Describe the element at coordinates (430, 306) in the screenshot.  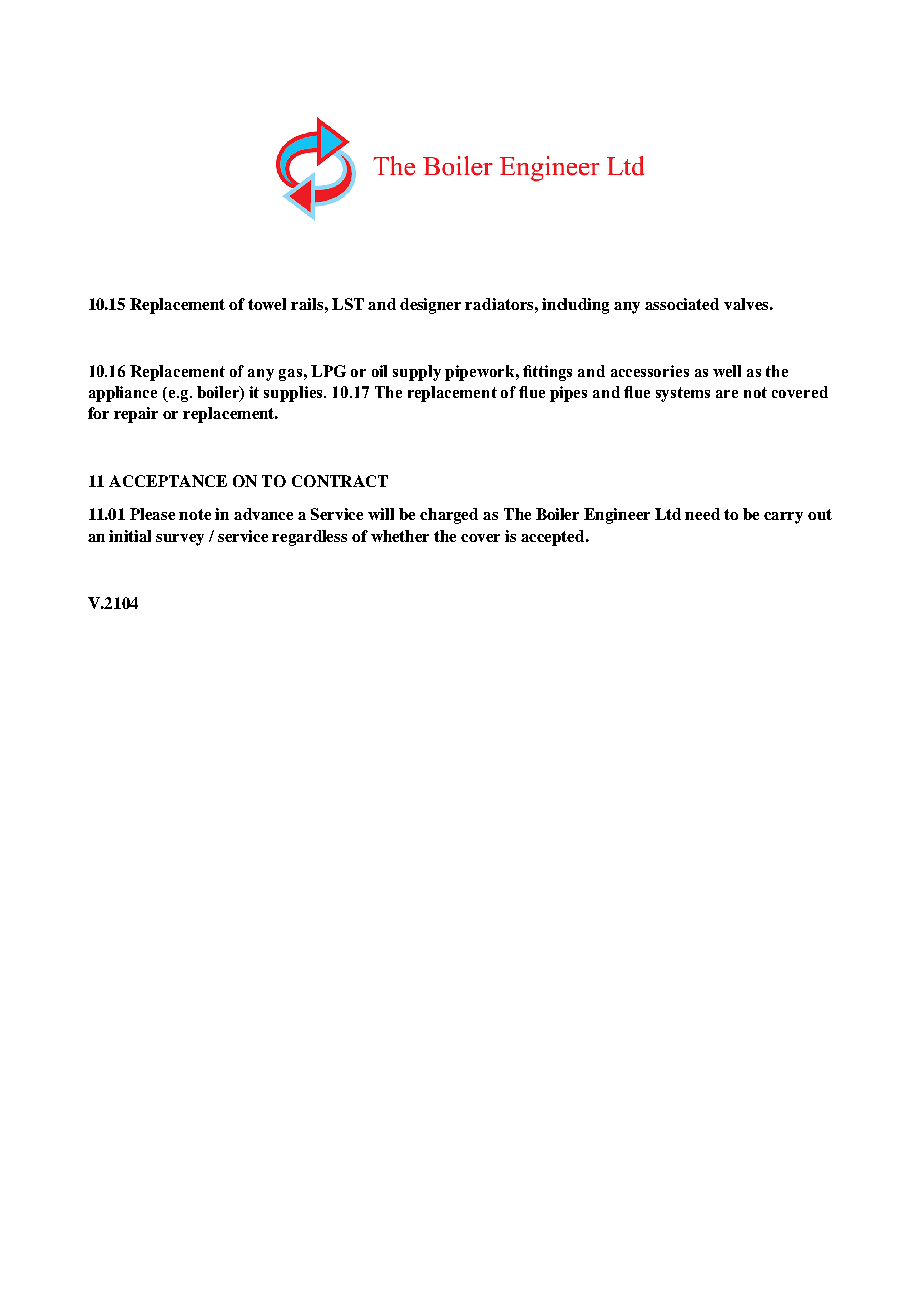
I see `designer` at that location.
